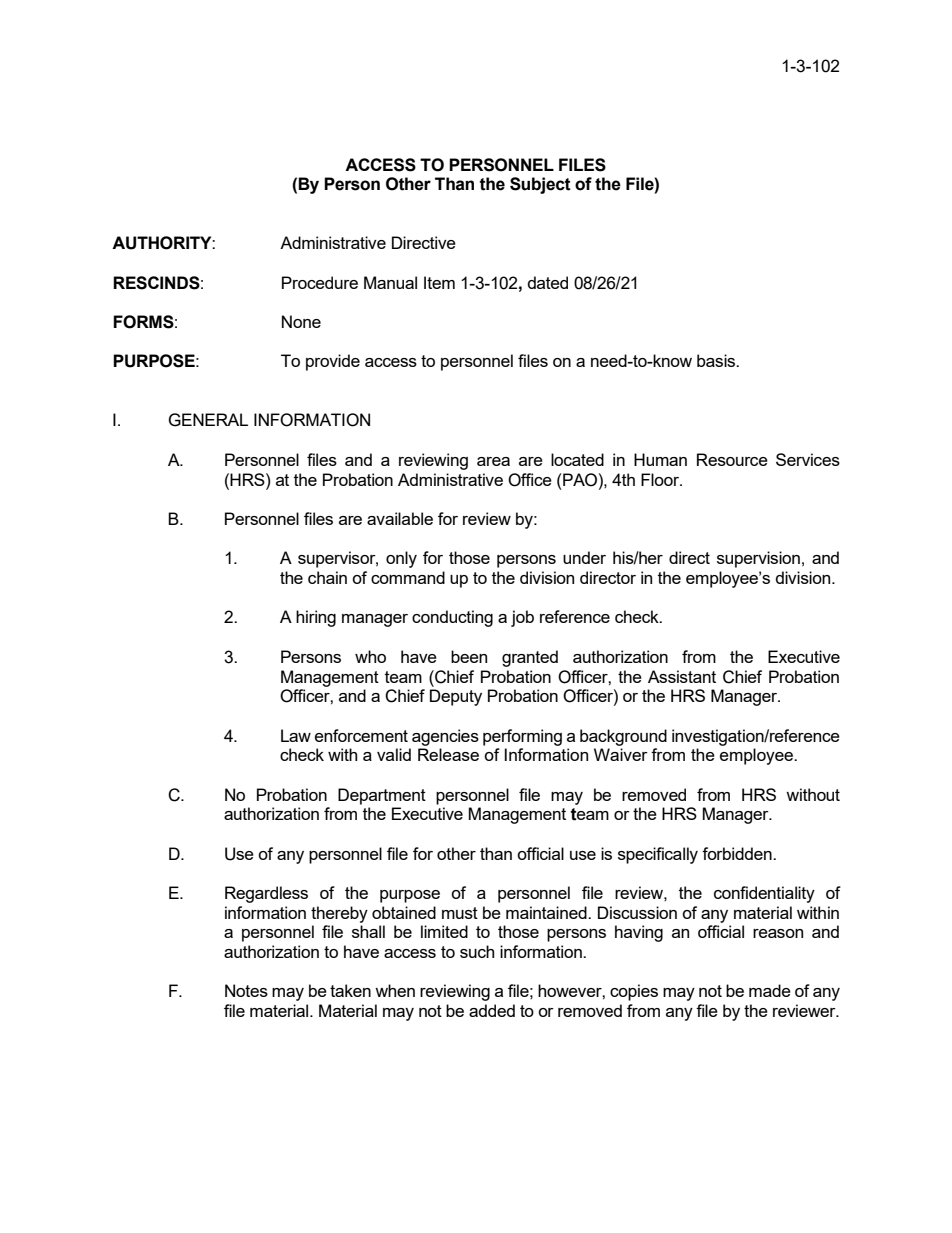 The height and width of the image is (1233, 952). Describe the element at coordinates (208, 420) in the image. I see `GENERAL` at that location.
